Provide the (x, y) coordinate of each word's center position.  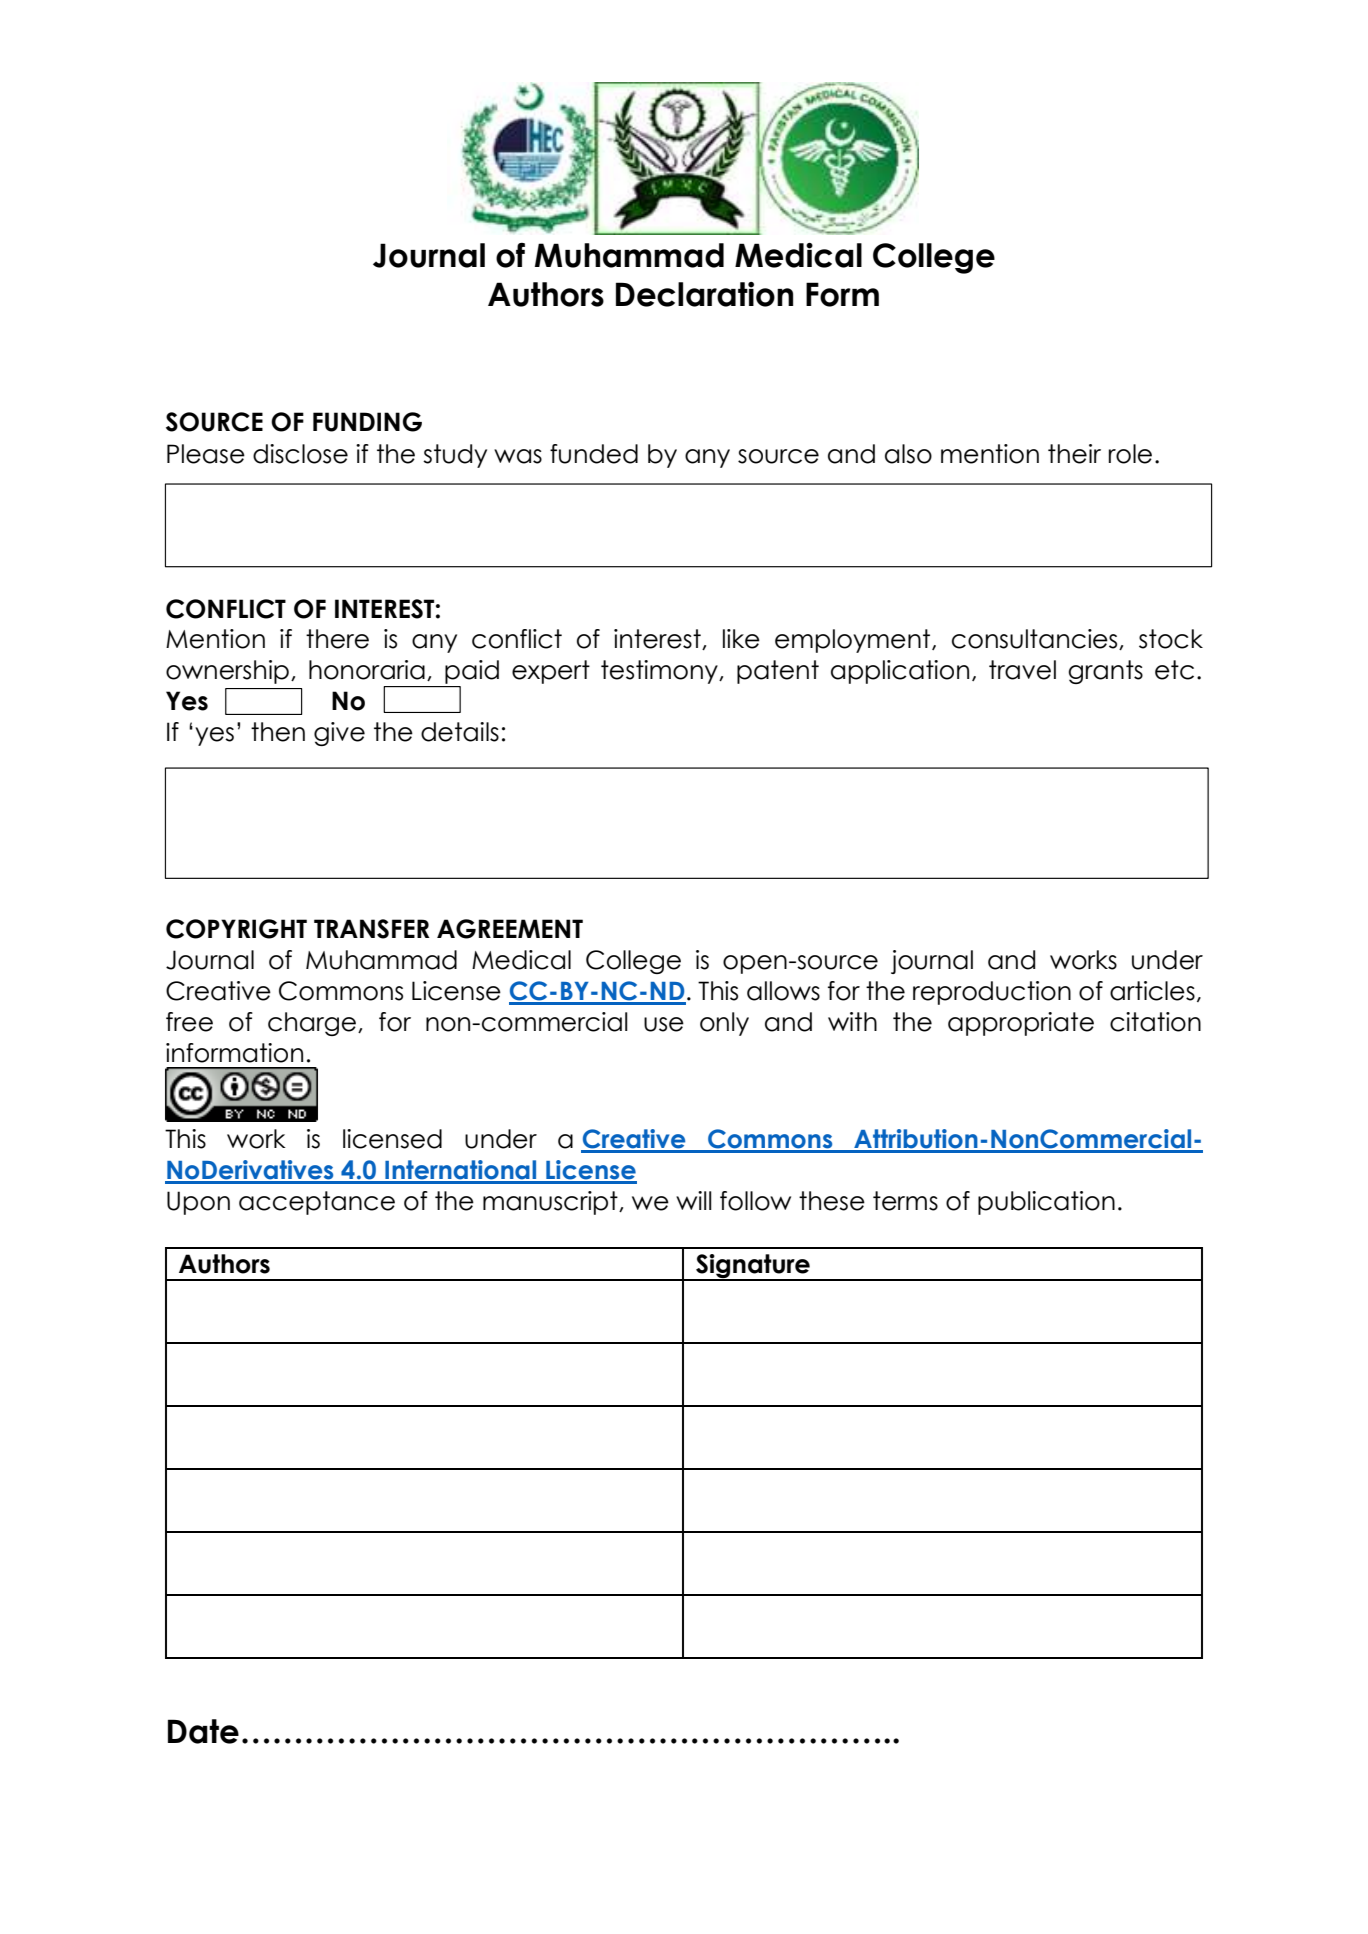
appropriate (1021, 1024)
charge (312, 1024)
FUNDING (367, 422)
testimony (660, 672)
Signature (753, 1267)
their (1074, 454)
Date (203, 1731)
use (664, 1024)
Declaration (704, 294)
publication (1046, 1203)
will (694, 1200)
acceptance (317, 1203)
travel (1022, 670)
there (337, 639)
